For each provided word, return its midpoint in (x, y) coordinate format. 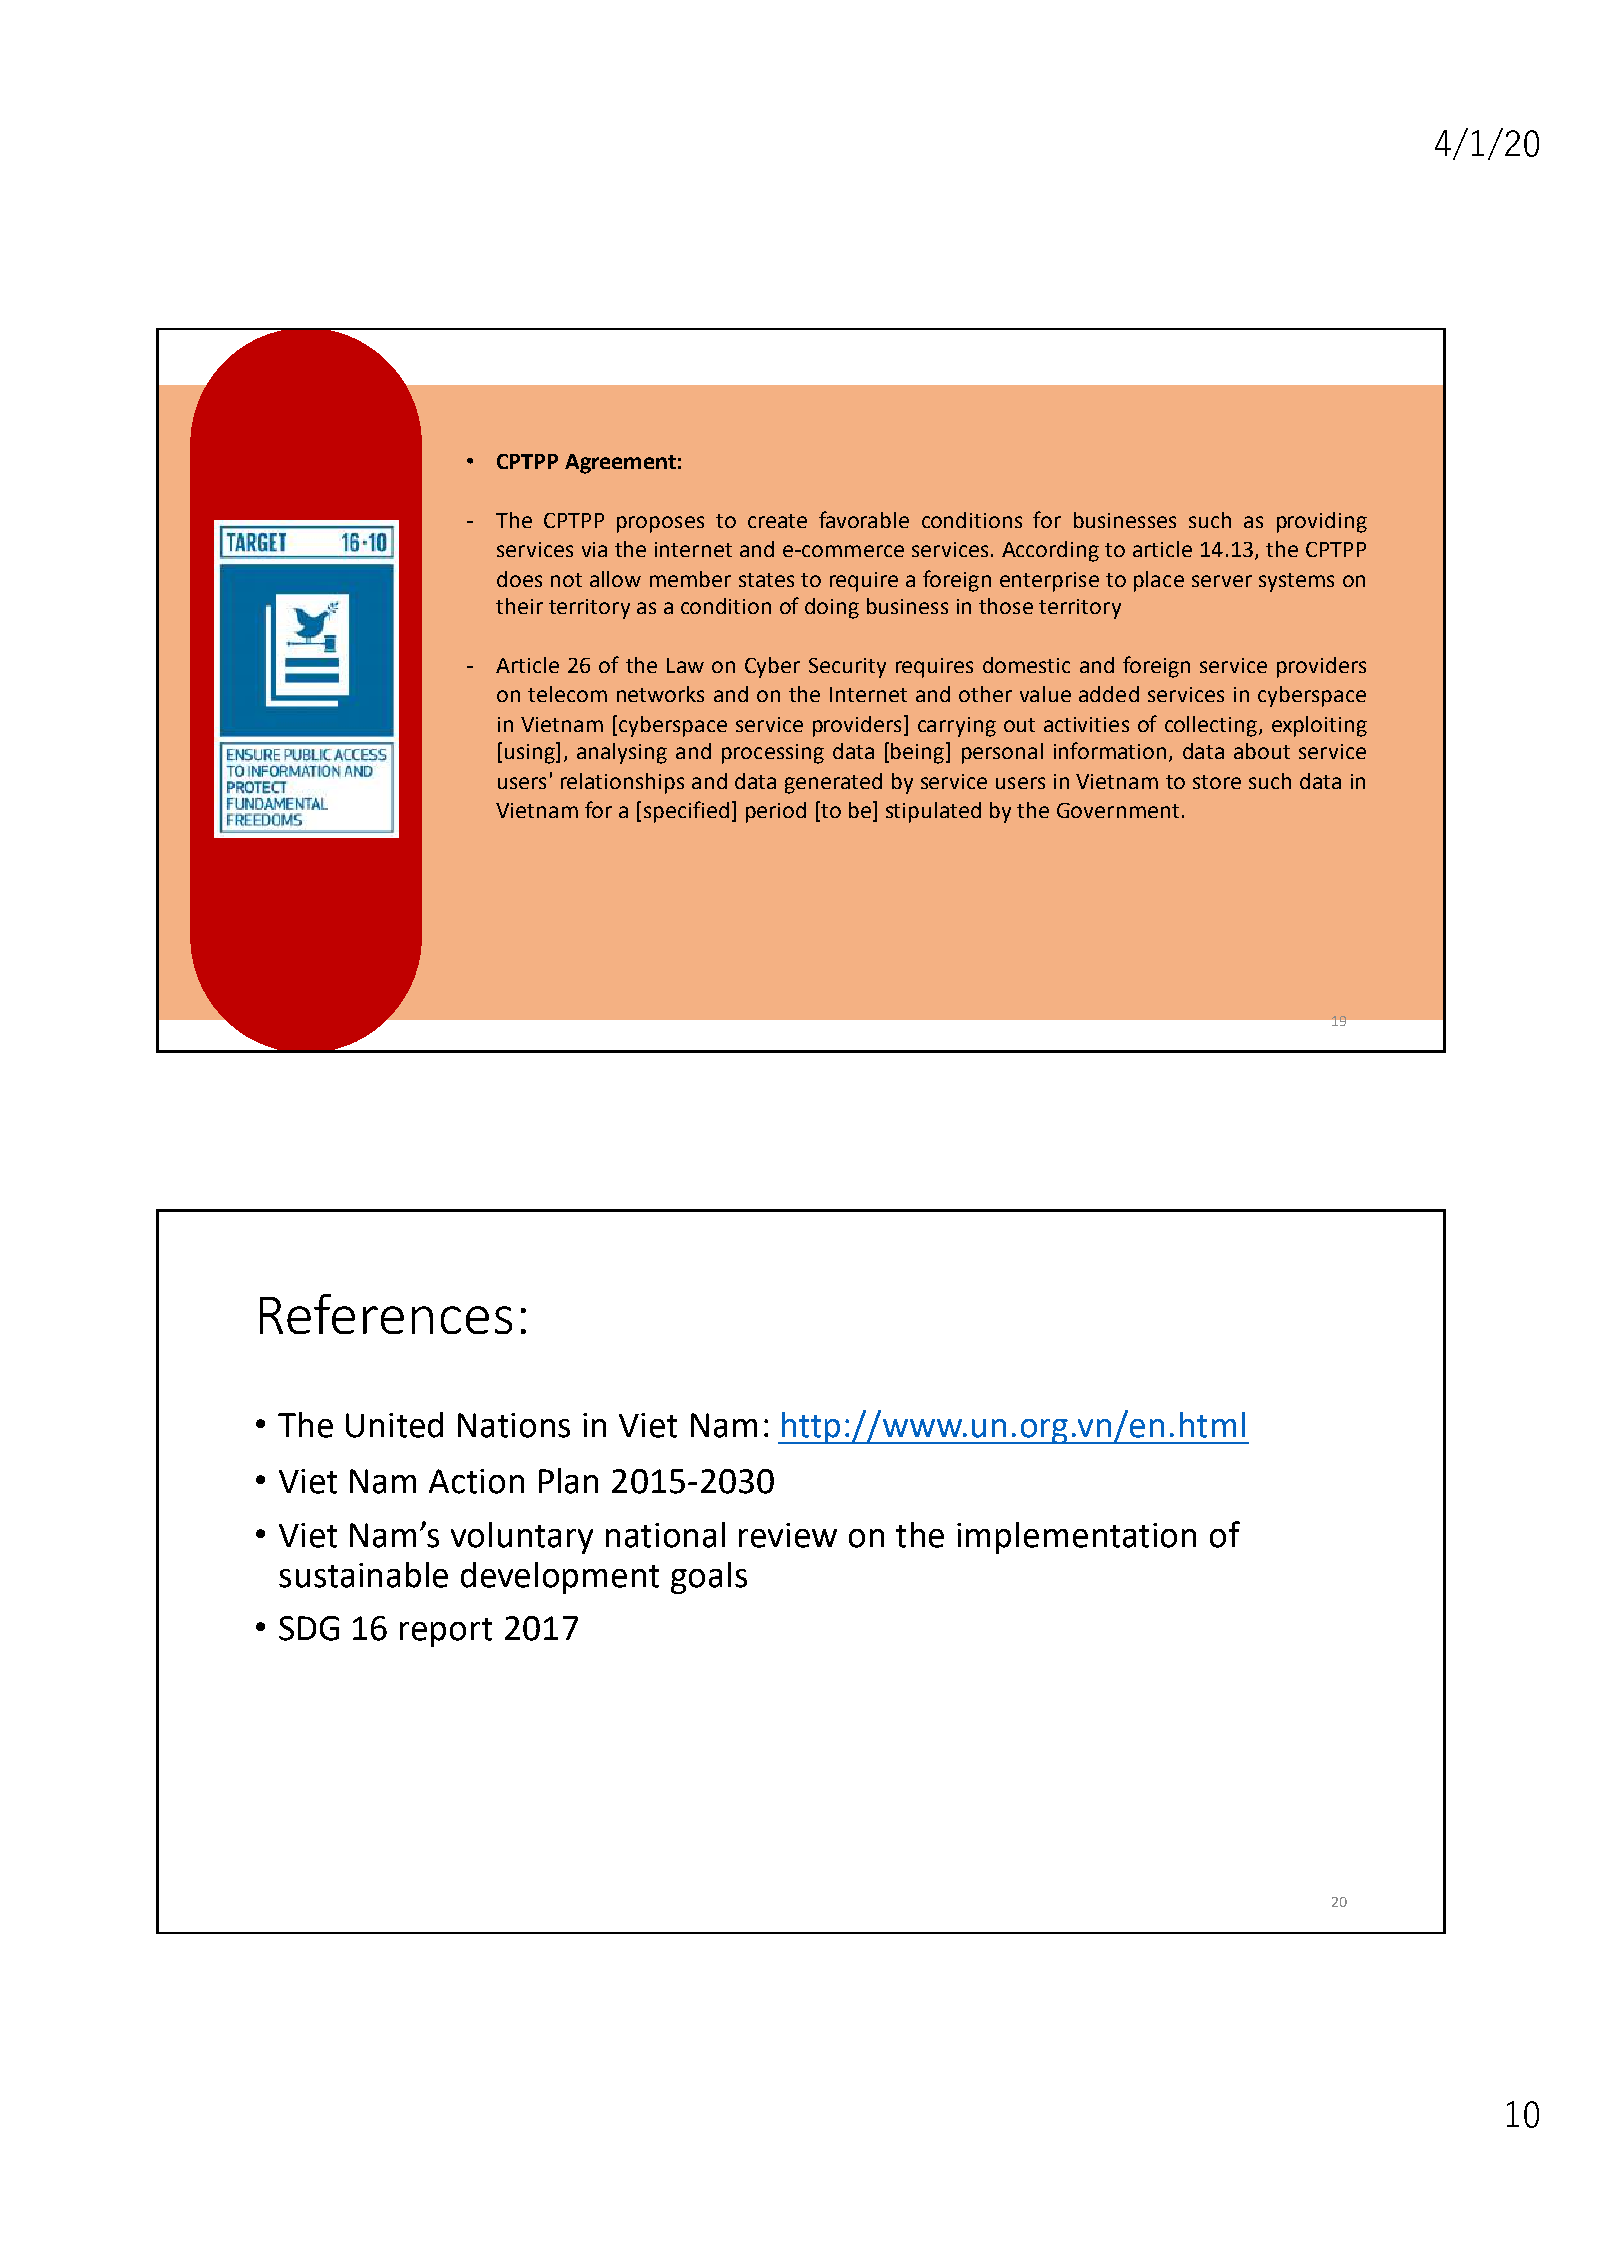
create (777, 521)
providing (1322, 522)
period (776, 812)
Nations (514, 1425)
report (446, 1632)
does (519, 579)
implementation (1076, 1538)
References (386, 1314)
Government (1118, 810)
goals (709, 1578)
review (788, 1535)
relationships (622, 783)
